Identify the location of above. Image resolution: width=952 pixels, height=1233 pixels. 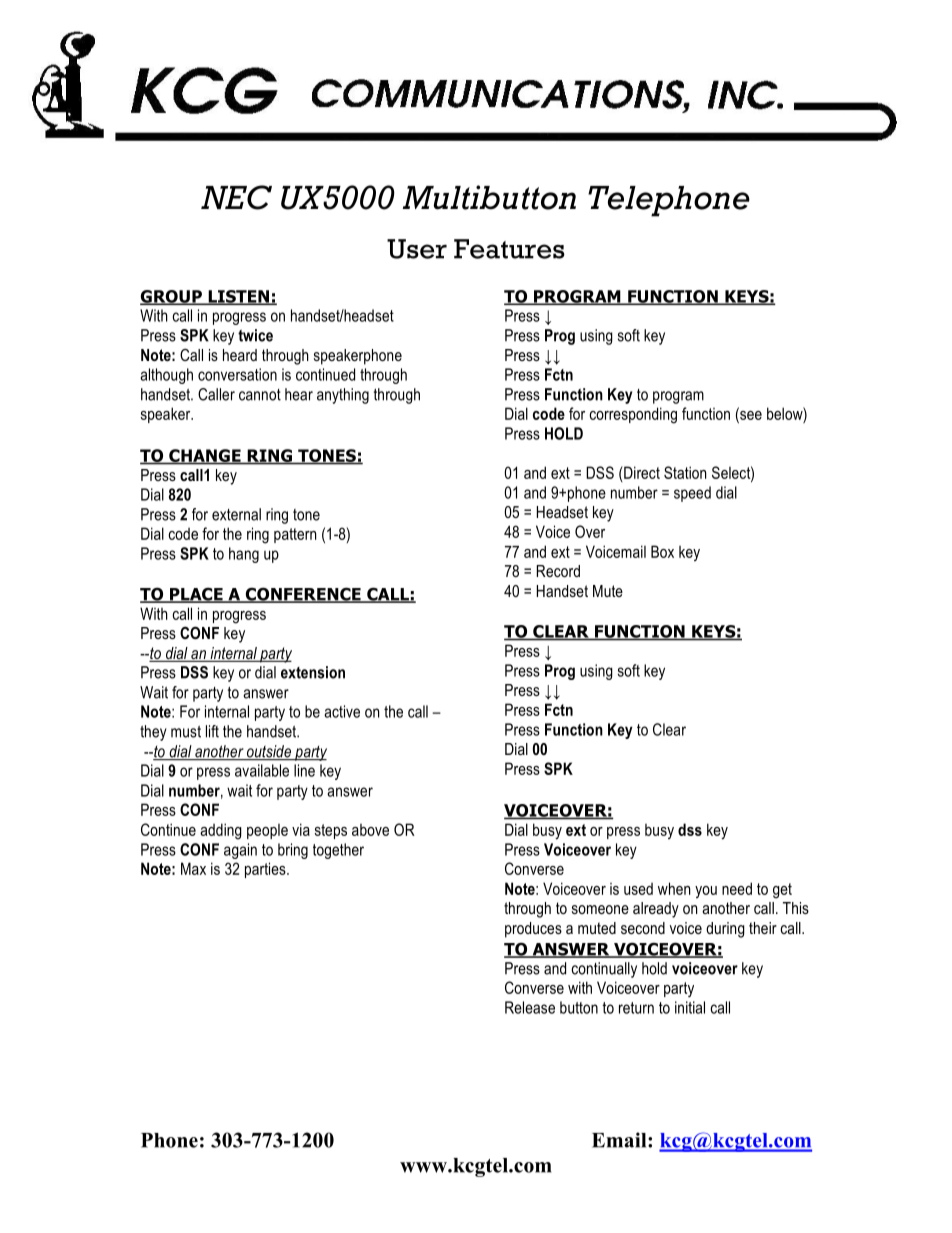
(370, 830).
